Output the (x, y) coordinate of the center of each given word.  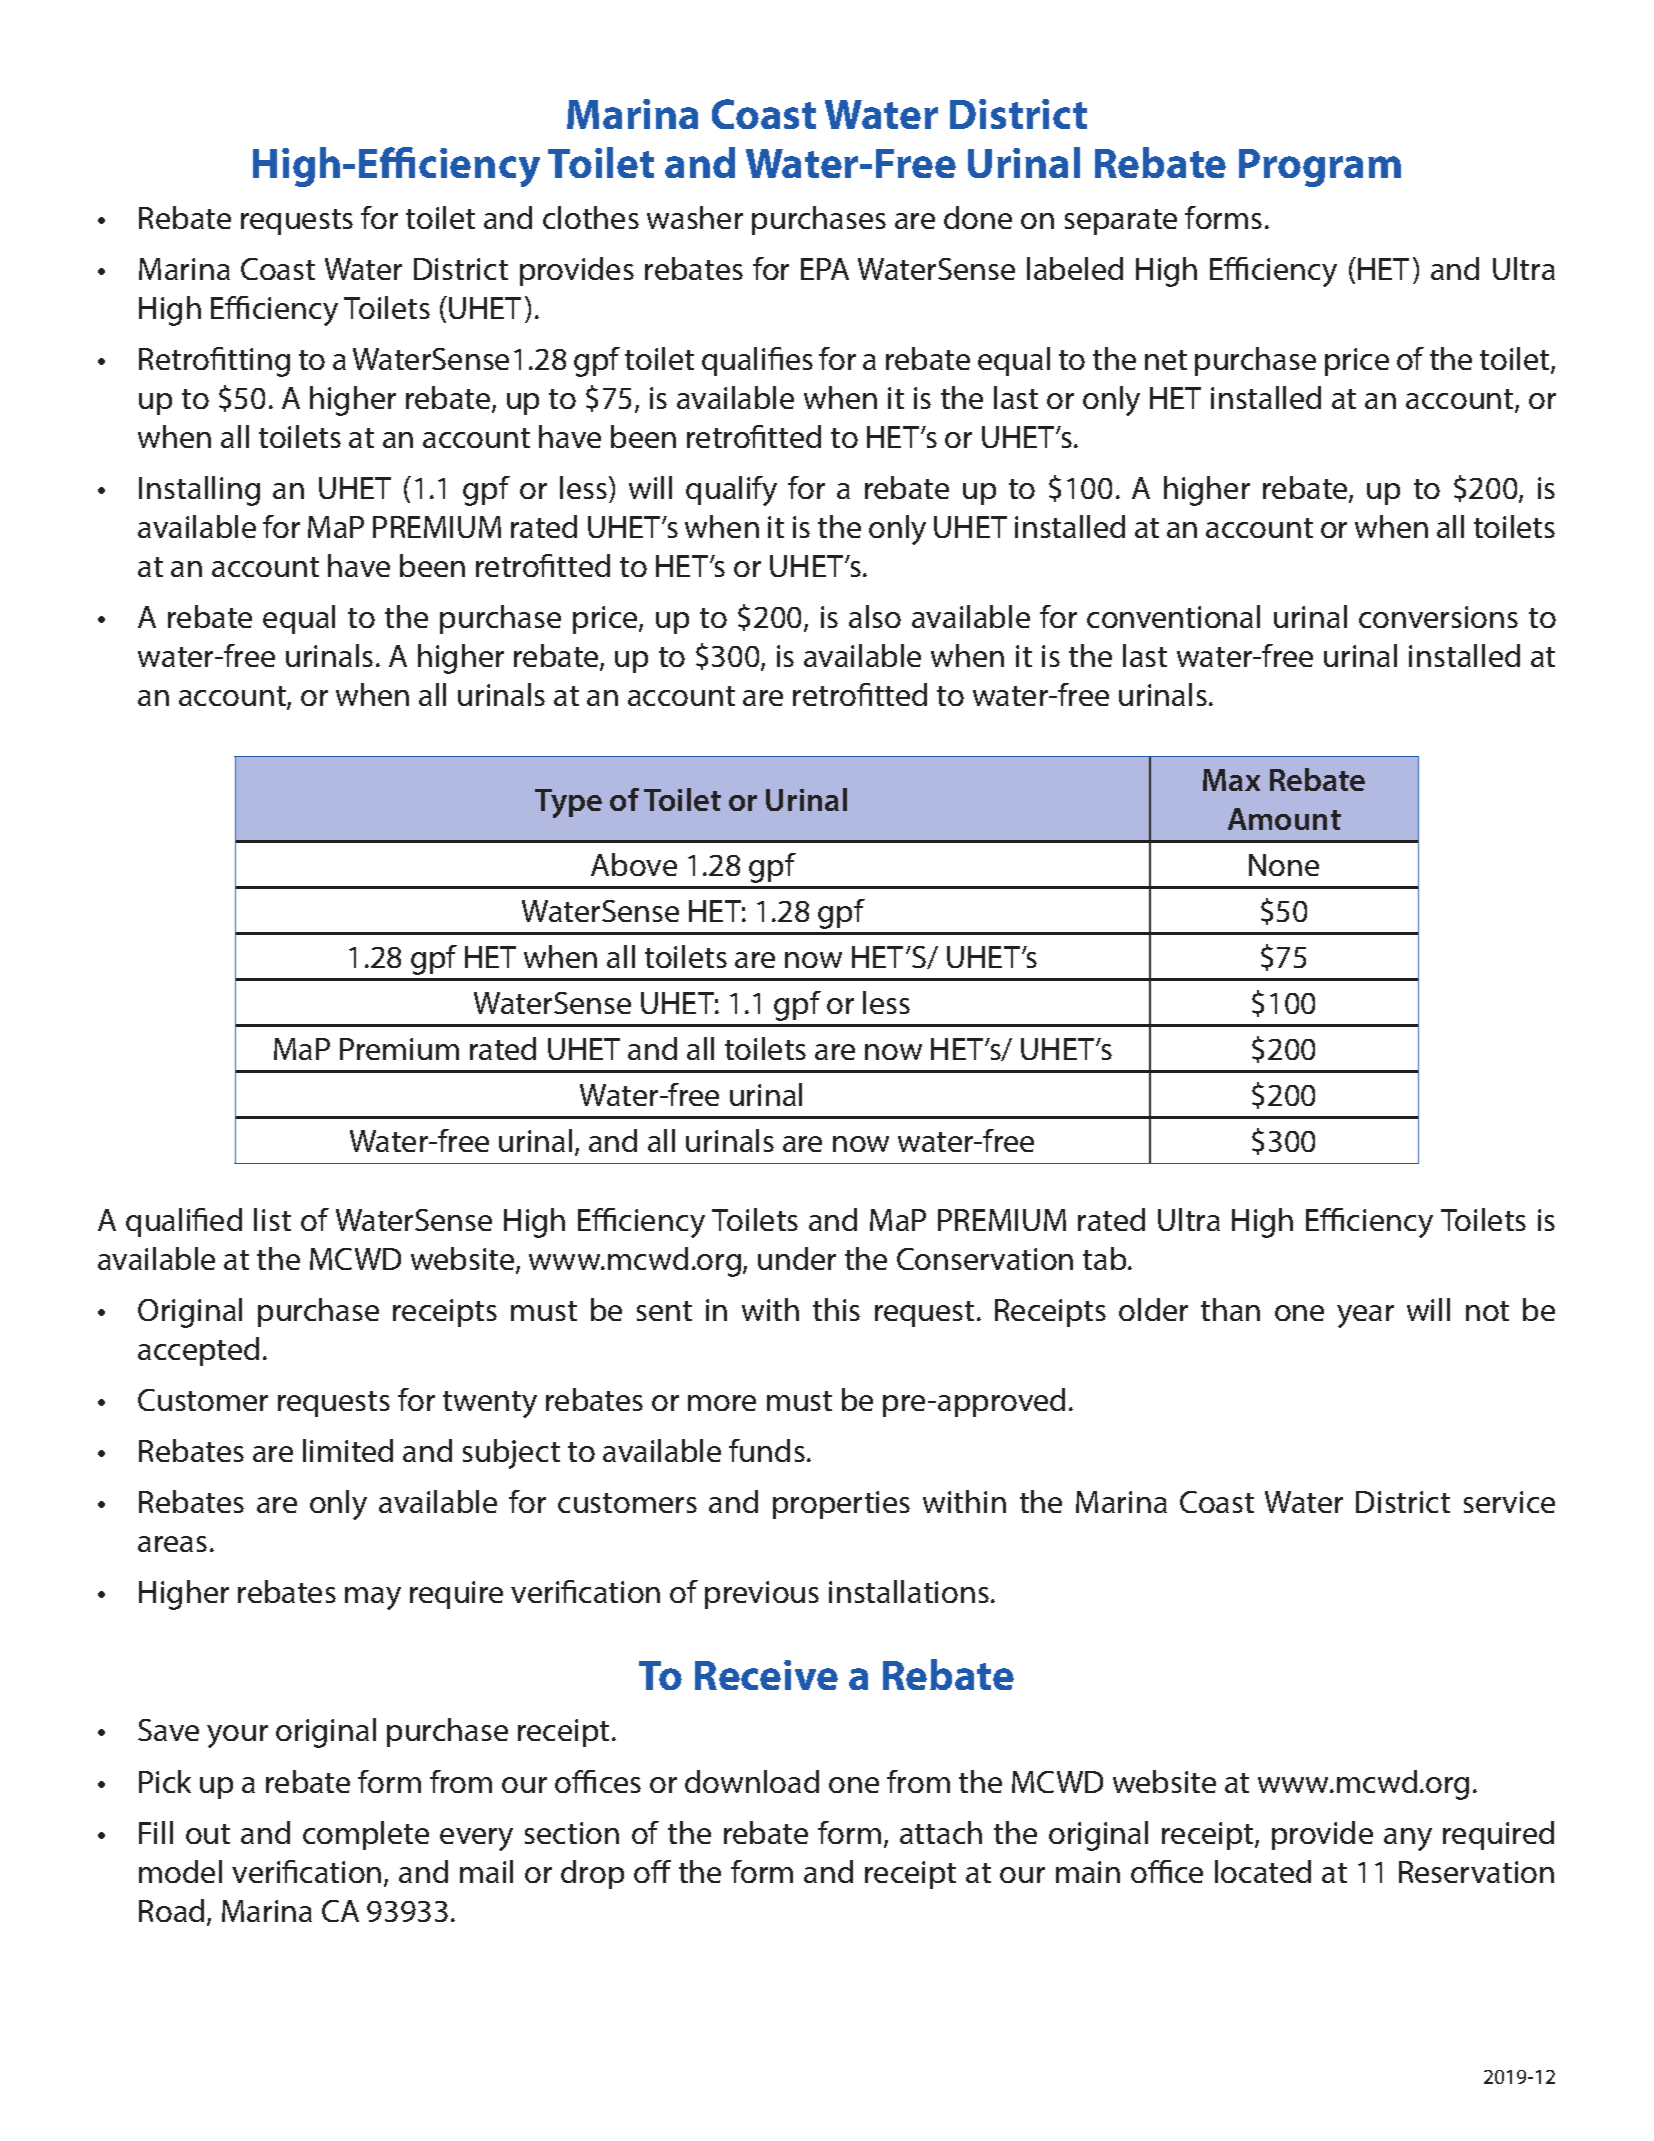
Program (1320, 168)
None (1284, 865)
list (272, 1219)
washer (695, 217)
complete (366, 1835)
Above (634, 864)
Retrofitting (214, 362)
